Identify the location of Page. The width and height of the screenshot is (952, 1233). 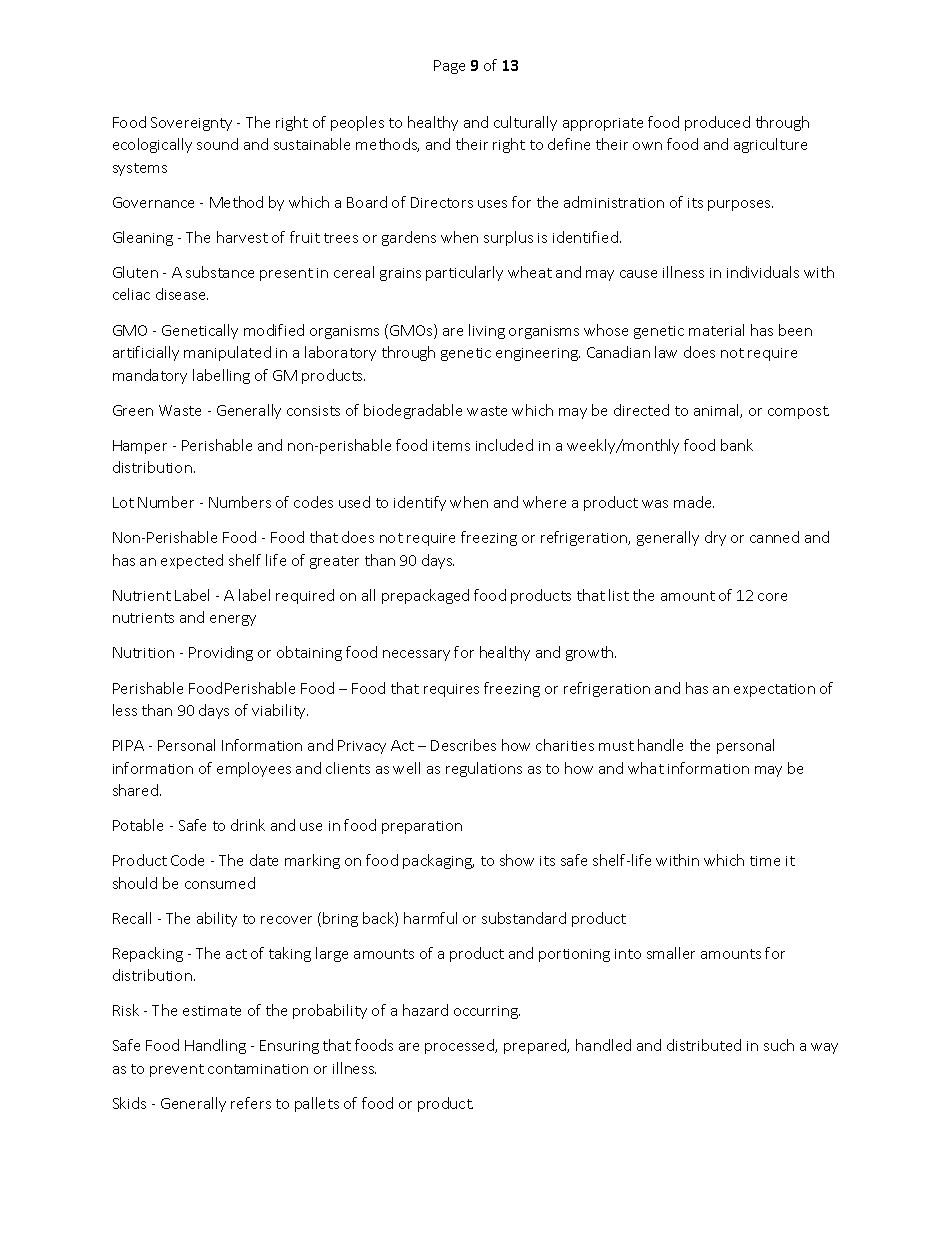
(449, 67).
